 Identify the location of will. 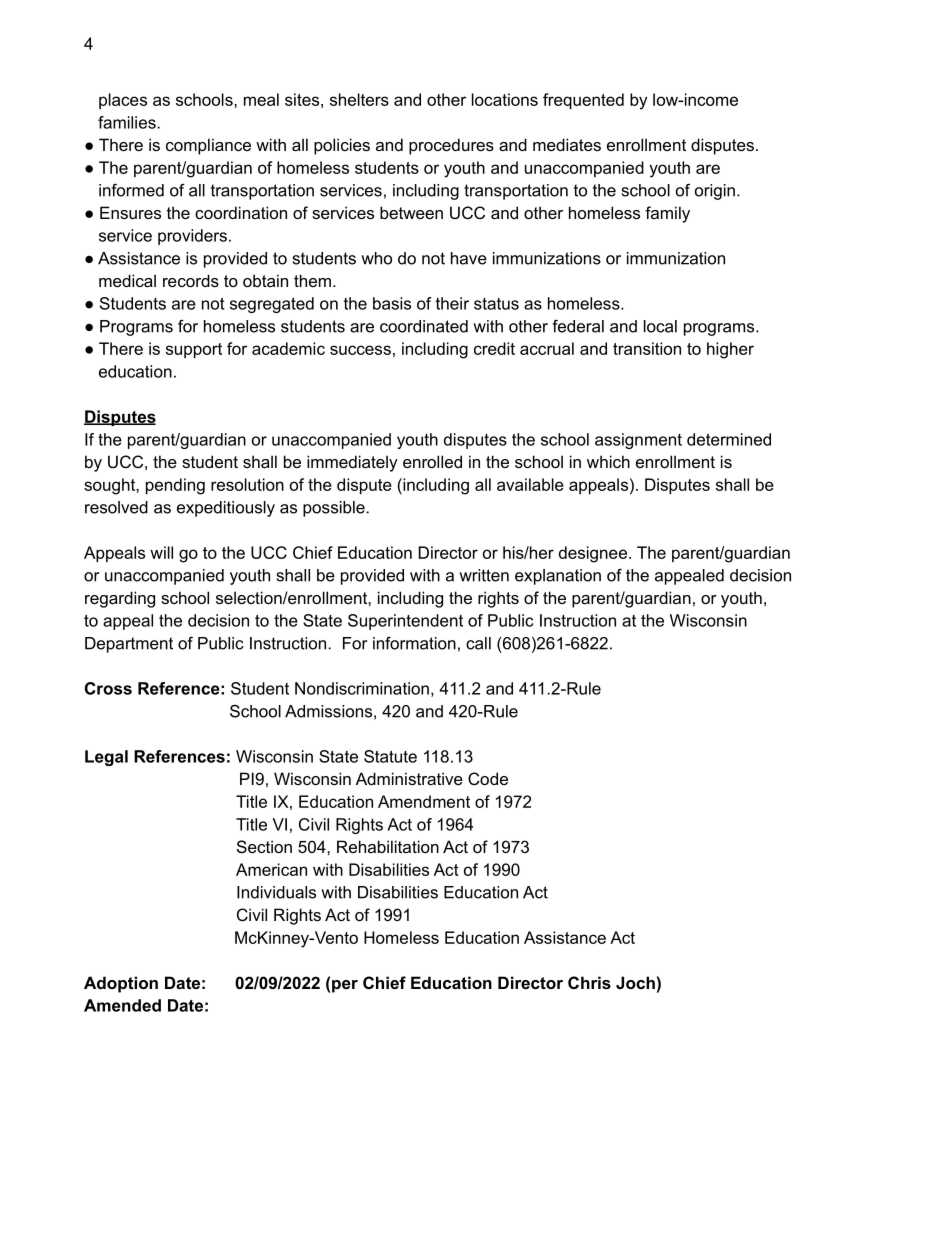
(161, 552).
